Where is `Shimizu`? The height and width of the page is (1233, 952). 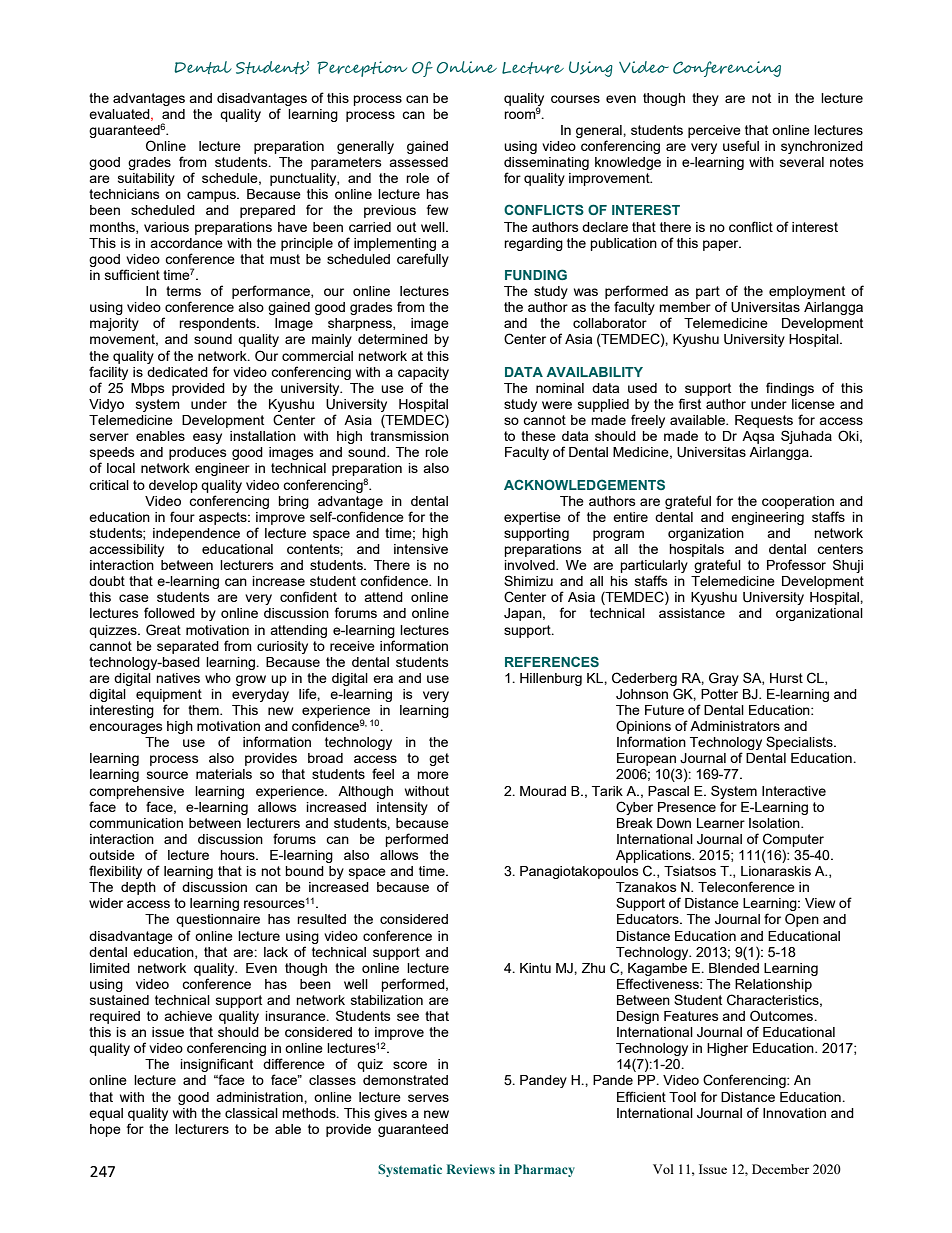 Shimizu is located at coordinates (528, 580).
